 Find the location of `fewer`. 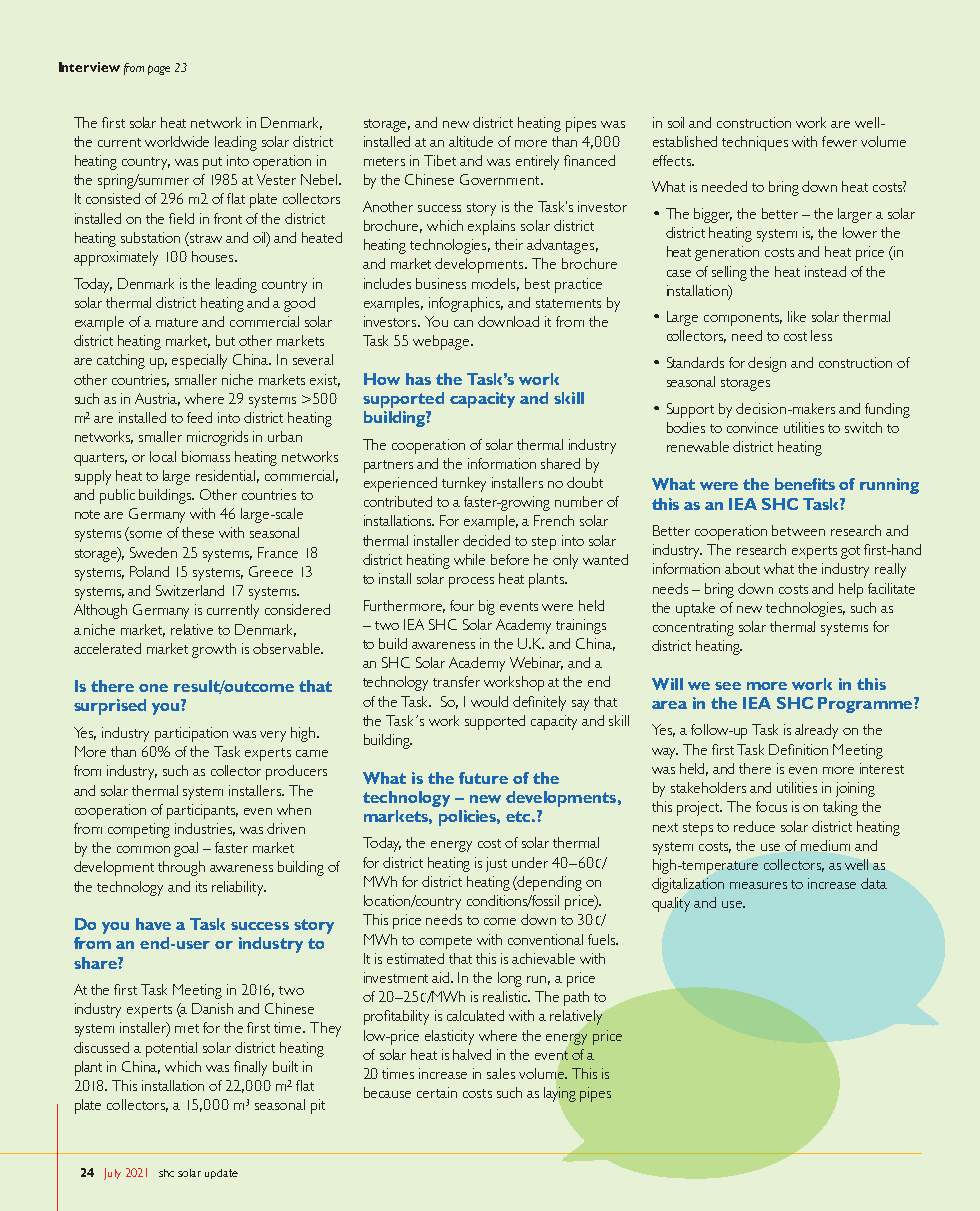

fewer is located at coordinates (839, 141).
